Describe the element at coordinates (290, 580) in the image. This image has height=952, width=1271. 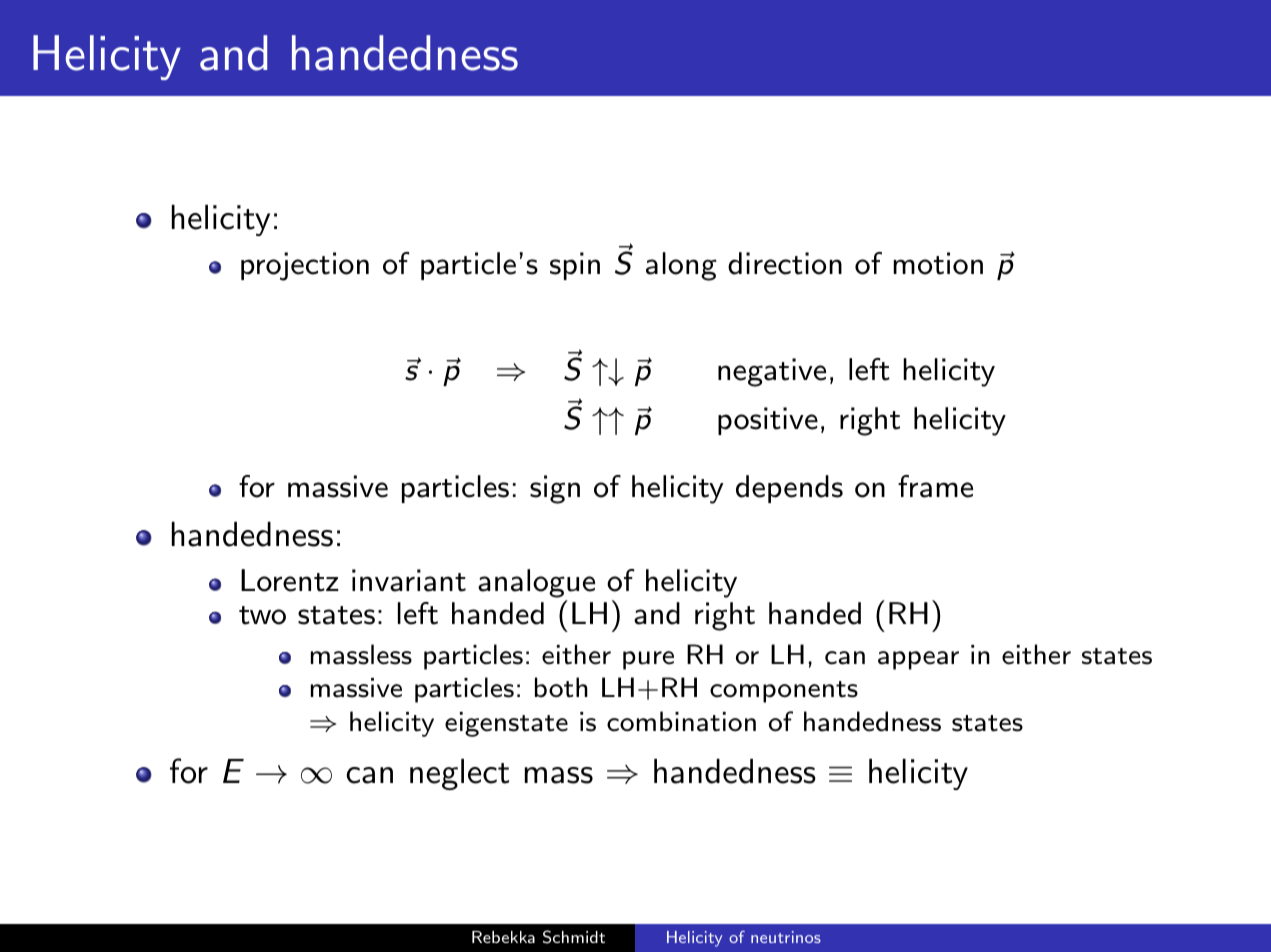
I see `Lorentz` at that location.
